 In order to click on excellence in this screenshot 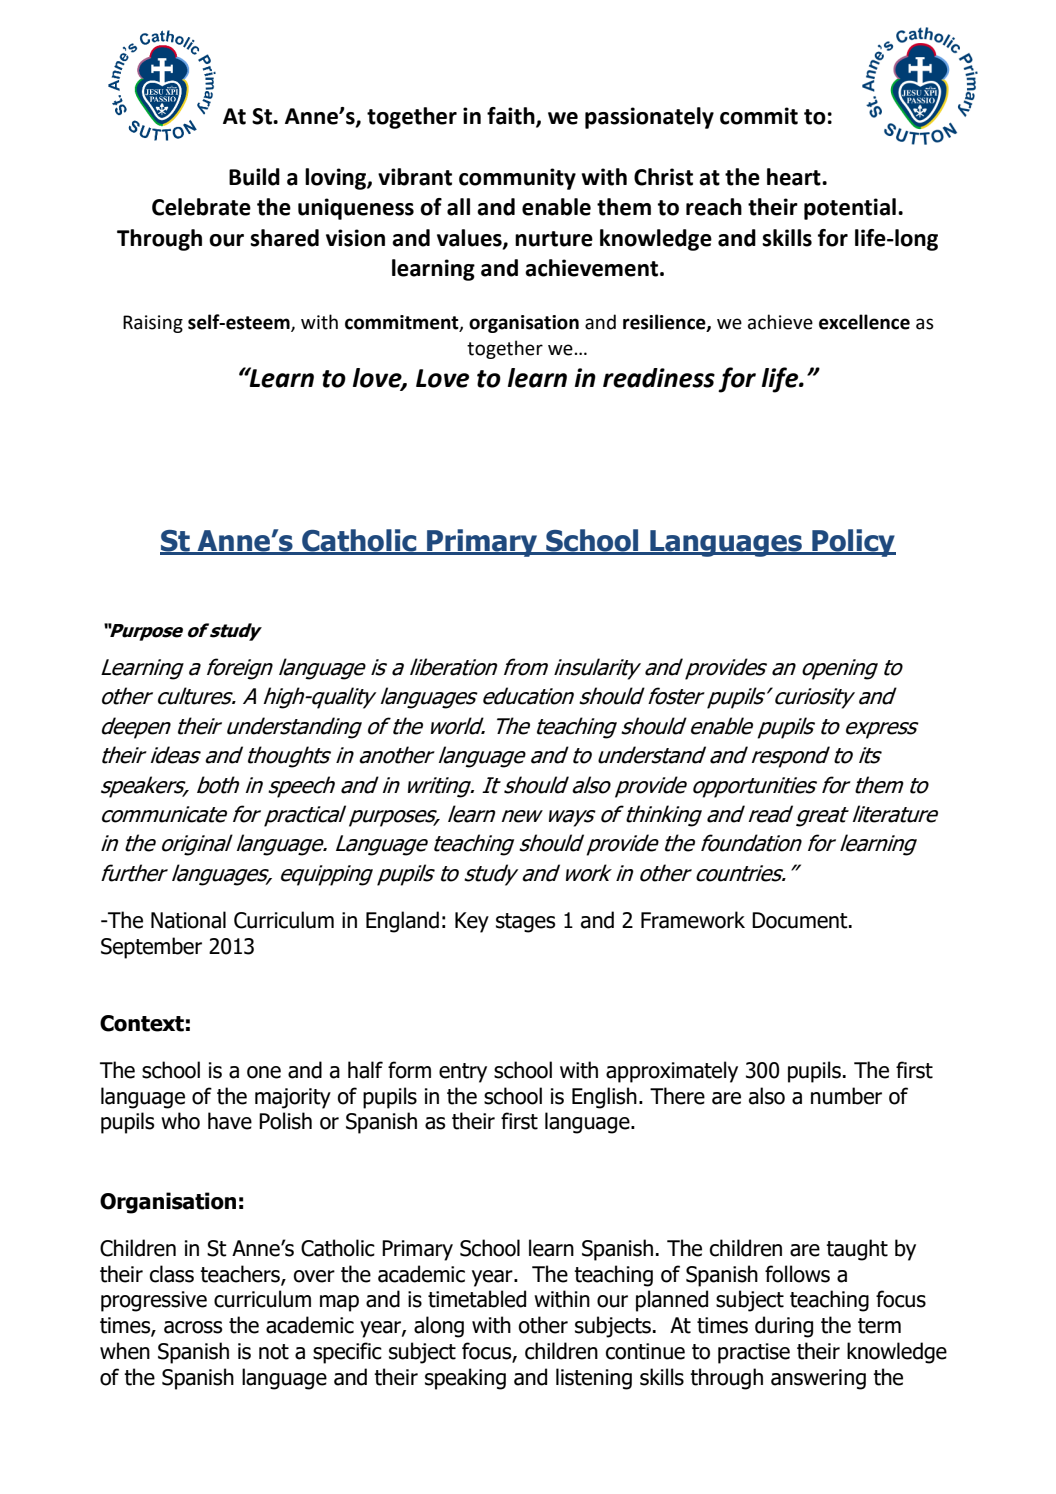, I will do `click(864, 322)`.
